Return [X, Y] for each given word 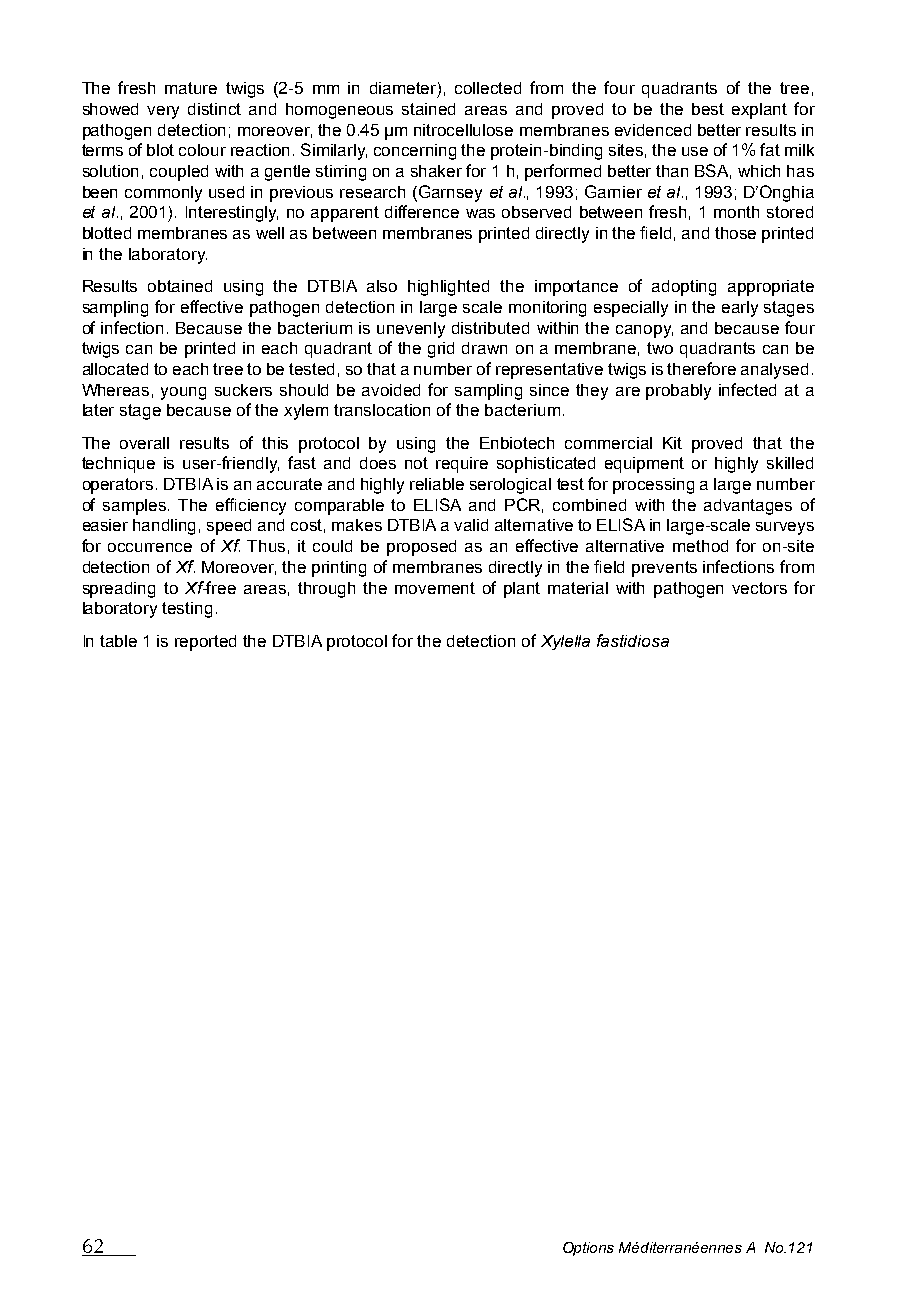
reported [205, 643]
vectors [759, 588]
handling [164, 527]
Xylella [565, 642]
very [163, 112]
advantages [748, 507]
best [708, 109]
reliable [437, 484]
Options [588, 1249]
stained [428, 109]
